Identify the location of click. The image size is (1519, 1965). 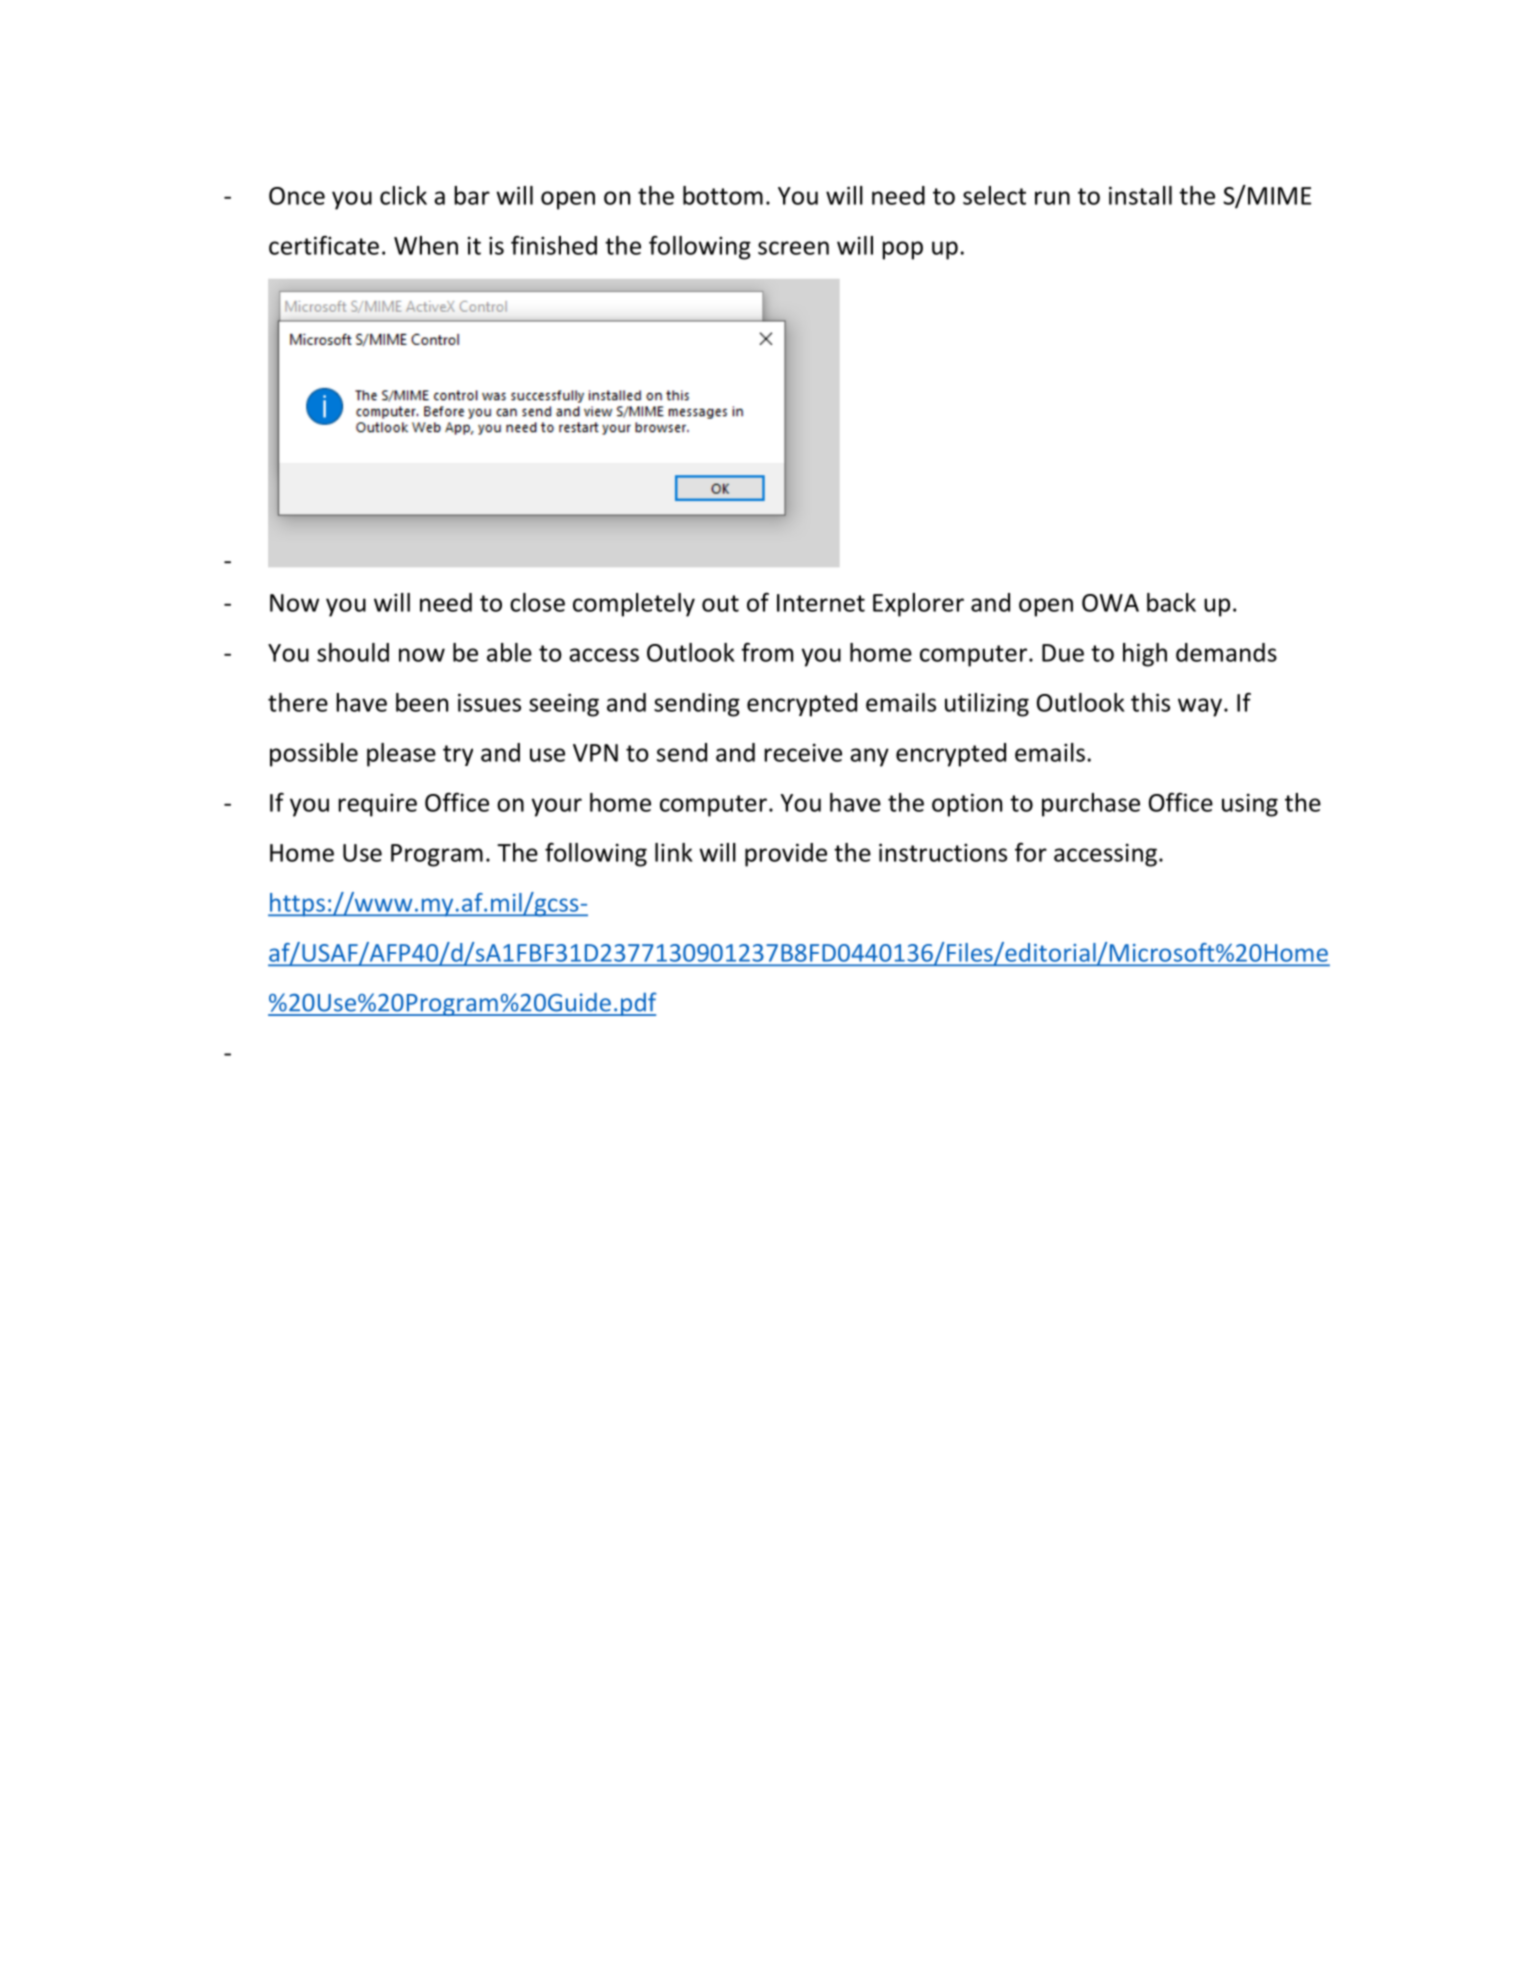
(403, 195).
